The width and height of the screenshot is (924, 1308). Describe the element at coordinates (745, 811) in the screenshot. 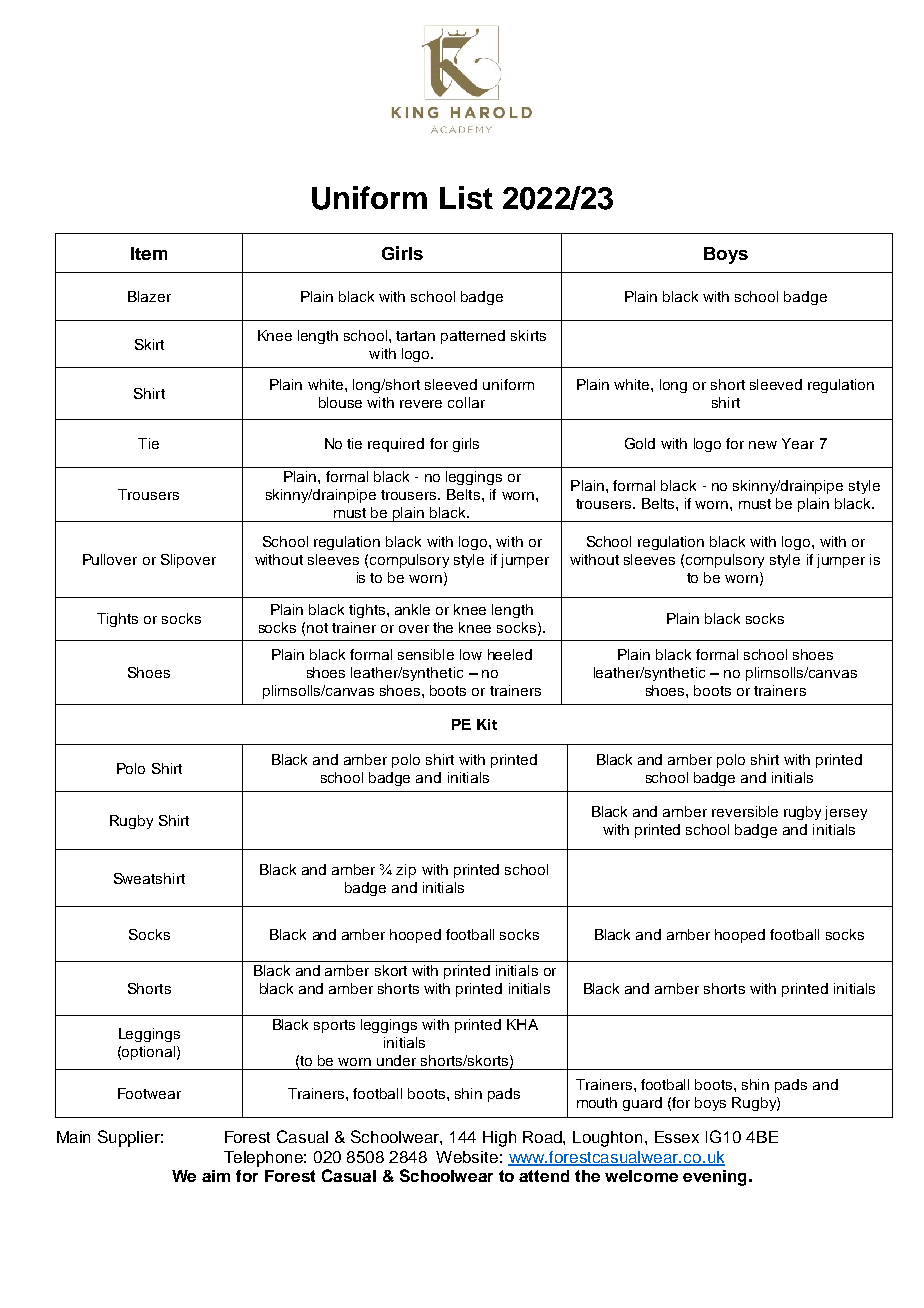

I see `reversible` at that location.
